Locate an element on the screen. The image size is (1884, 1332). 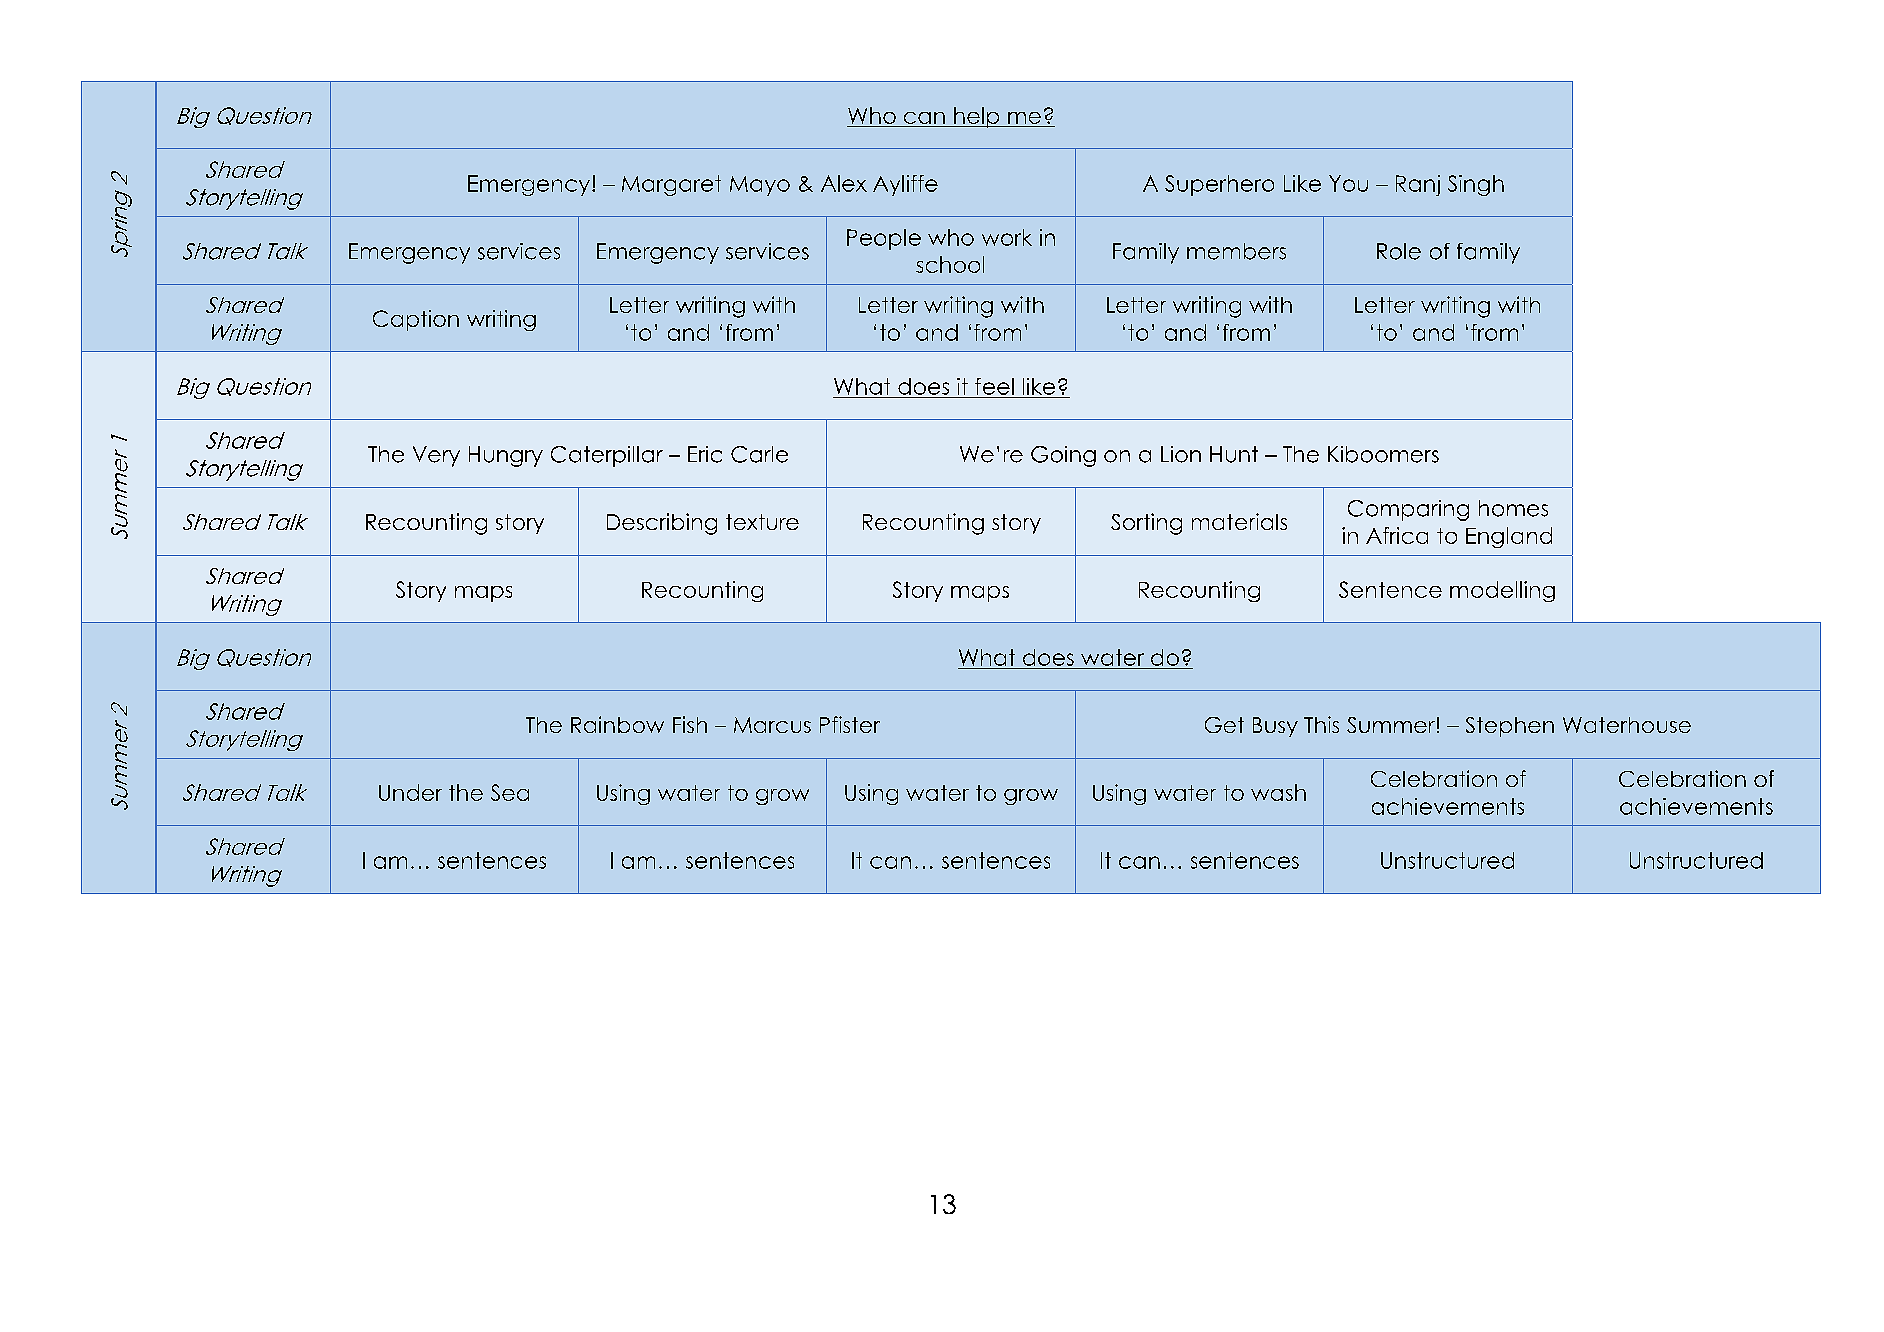
Going is located at coordinates (1063, 456).
